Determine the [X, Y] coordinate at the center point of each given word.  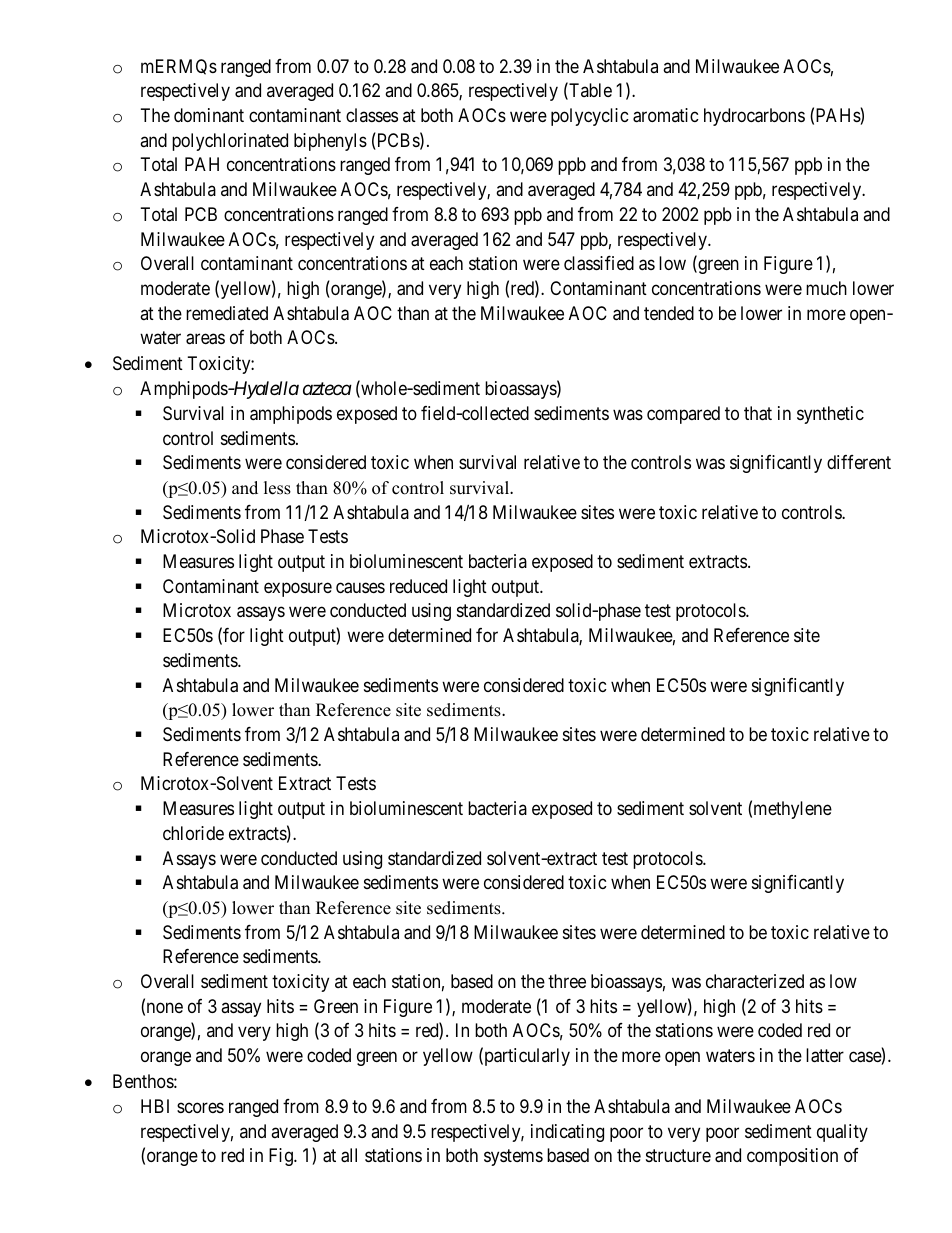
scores [200, 1107]
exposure [298, 589]
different [859, 462]
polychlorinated [230, 142]
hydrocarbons [754, 117]
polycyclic [590, 117]
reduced [418, 586]
